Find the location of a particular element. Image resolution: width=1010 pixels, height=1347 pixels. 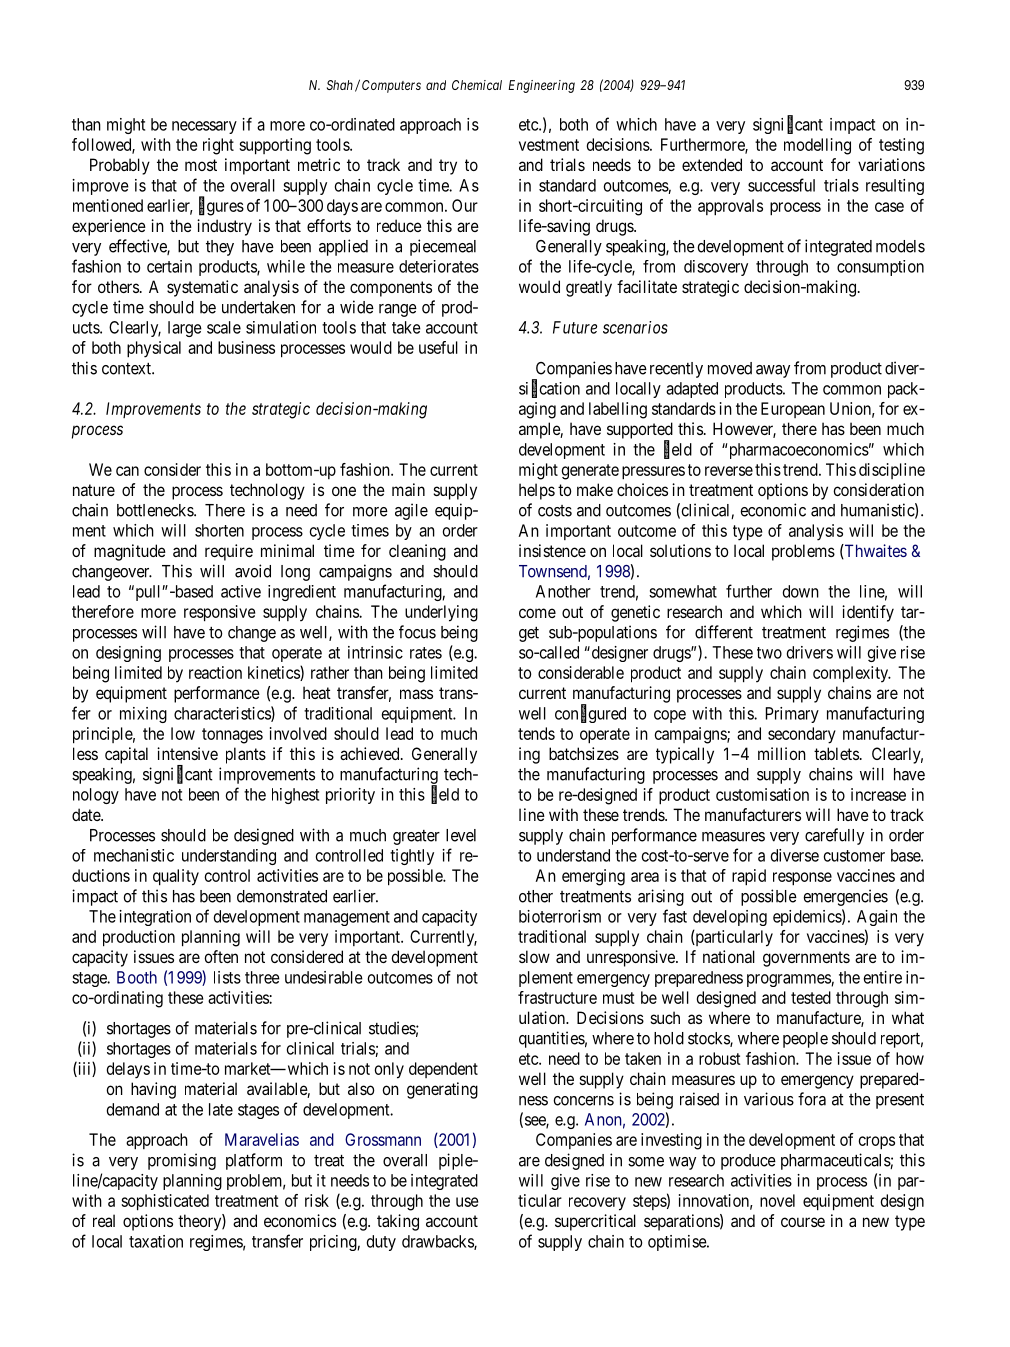

necessary is located at coordinates (204, 127).
